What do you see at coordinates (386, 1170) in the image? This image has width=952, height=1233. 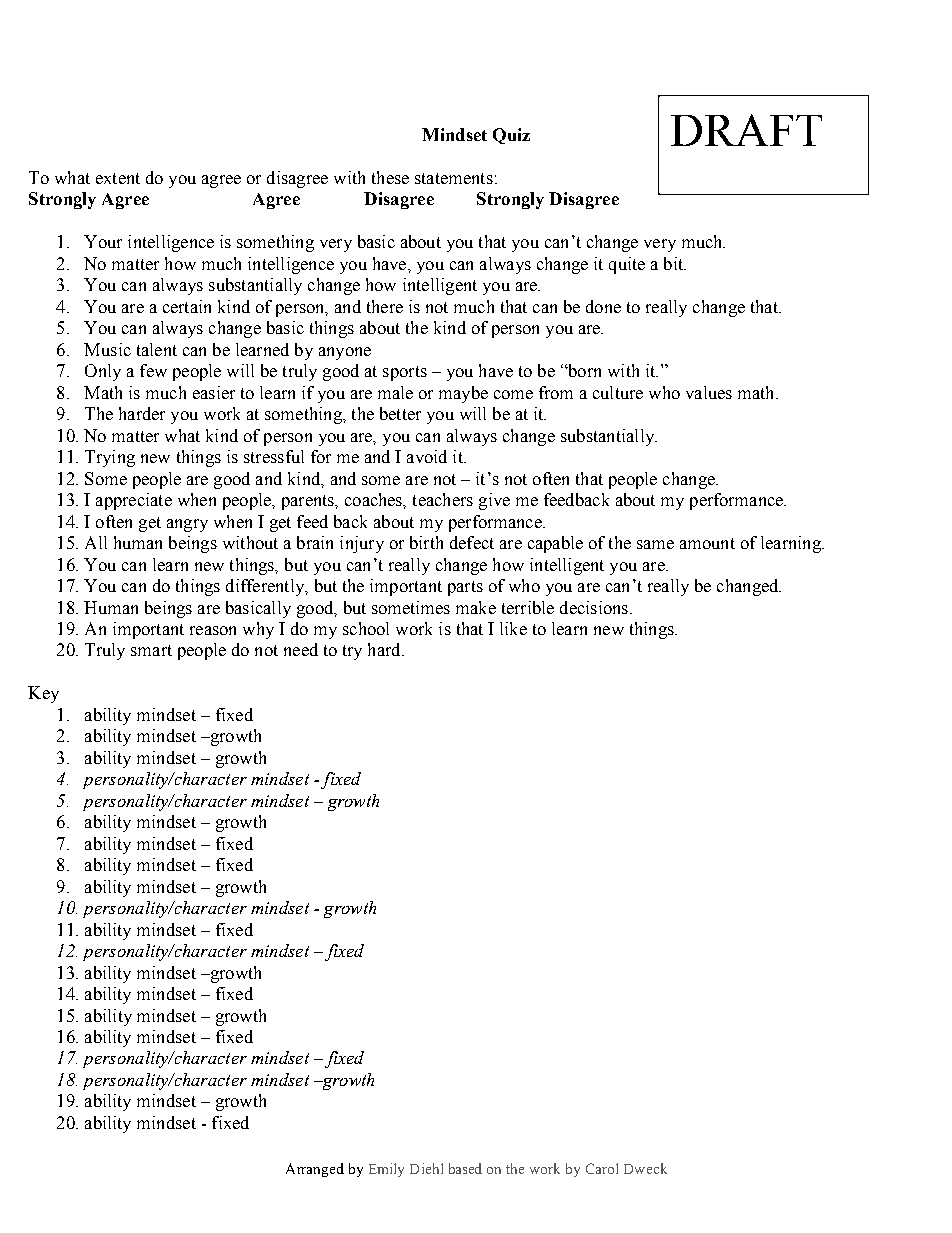 I see `Emily` at bounding box center [386, 1170].
